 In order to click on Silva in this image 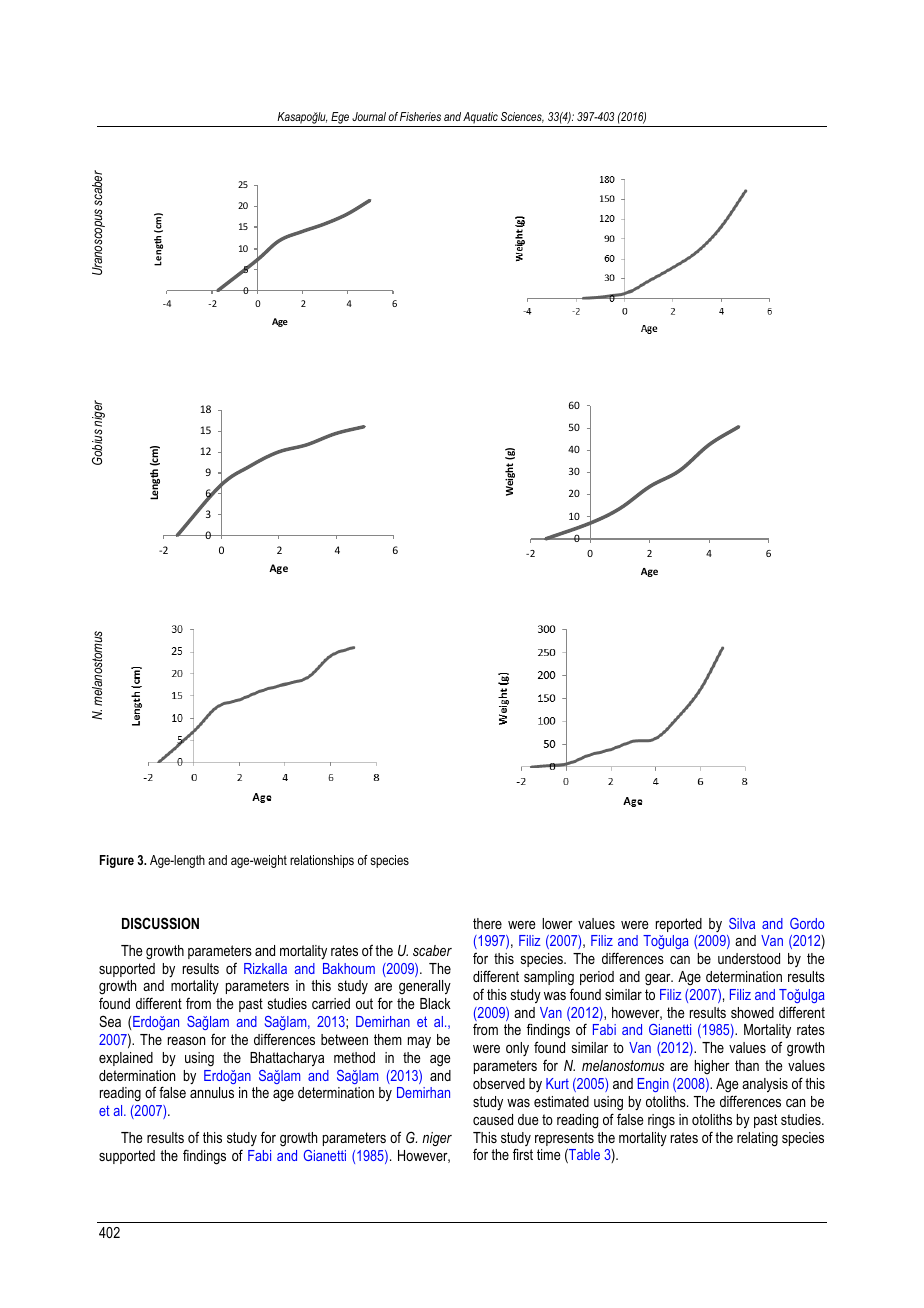, I will do `click(742, 923)`.
